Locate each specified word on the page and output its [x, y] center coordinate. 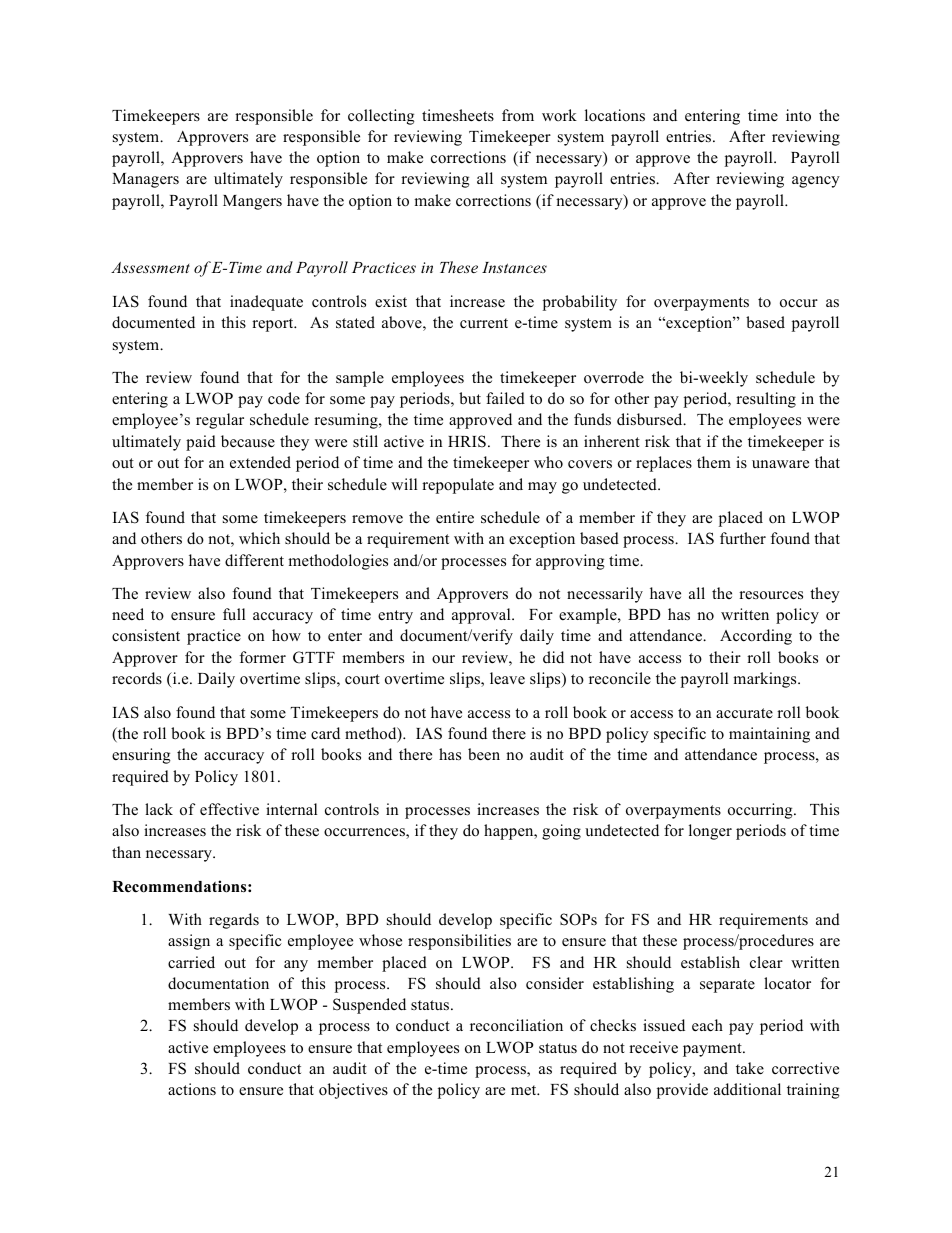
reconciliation [516, 1025]
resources [771, 595]
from [518, 115]
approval [482, 616]
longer [710, 832]
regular [220, 421]
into [798, 115]
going [561, 832]
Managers [145, 180]
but [470, 398]
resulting [766, 400]
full [234, 614]
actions [192, 1089]
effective [229, 809]
